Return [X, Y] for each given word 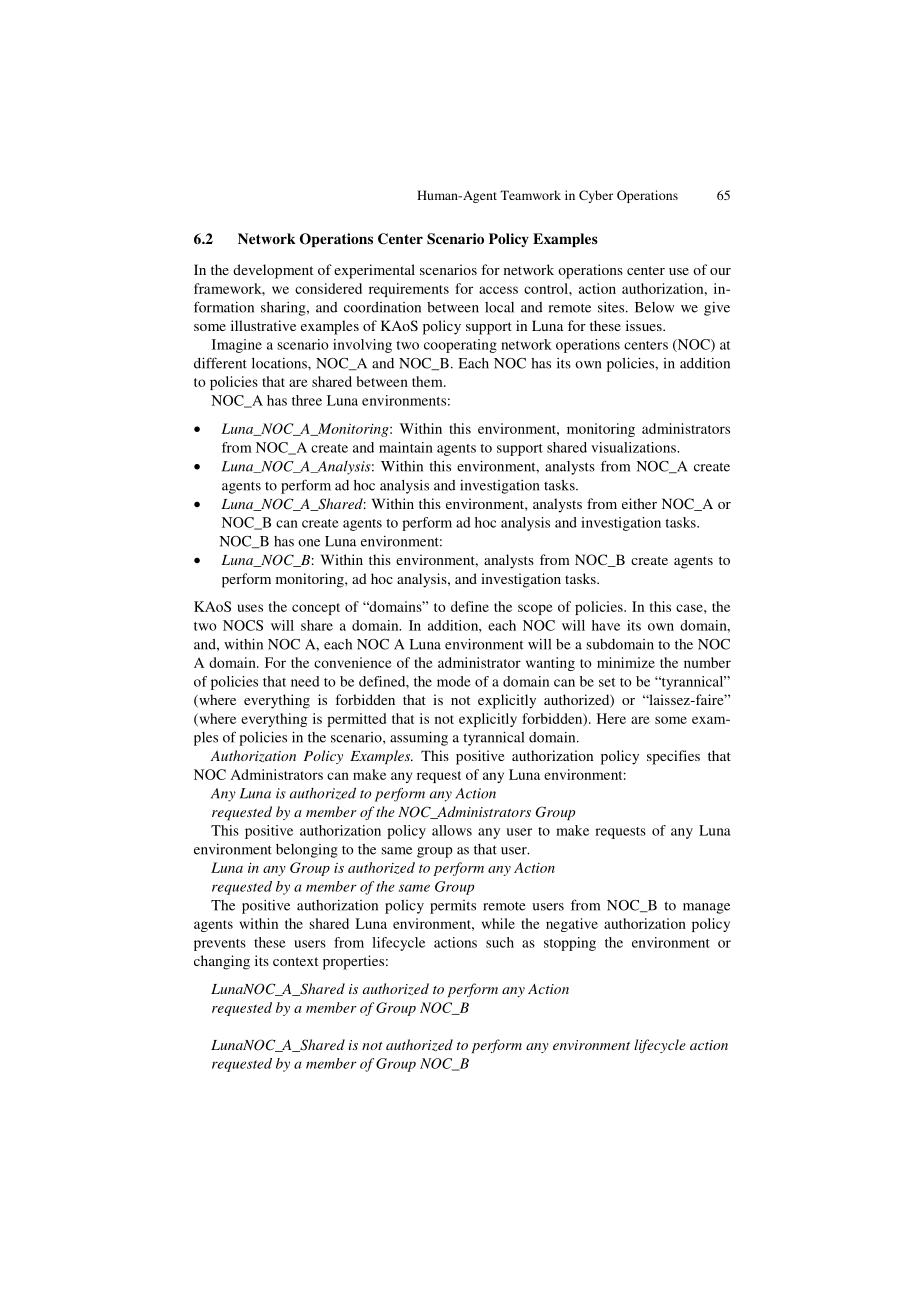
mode [454, 681]
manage [706, 908]
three [307, 400]
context [295, 961]
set [607, 682]
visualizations [634, 447]
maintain [406, 447]
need [305, 681]
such [500, 942]
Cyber [596, 196]
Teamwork [530, 195]
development [273, 271]
